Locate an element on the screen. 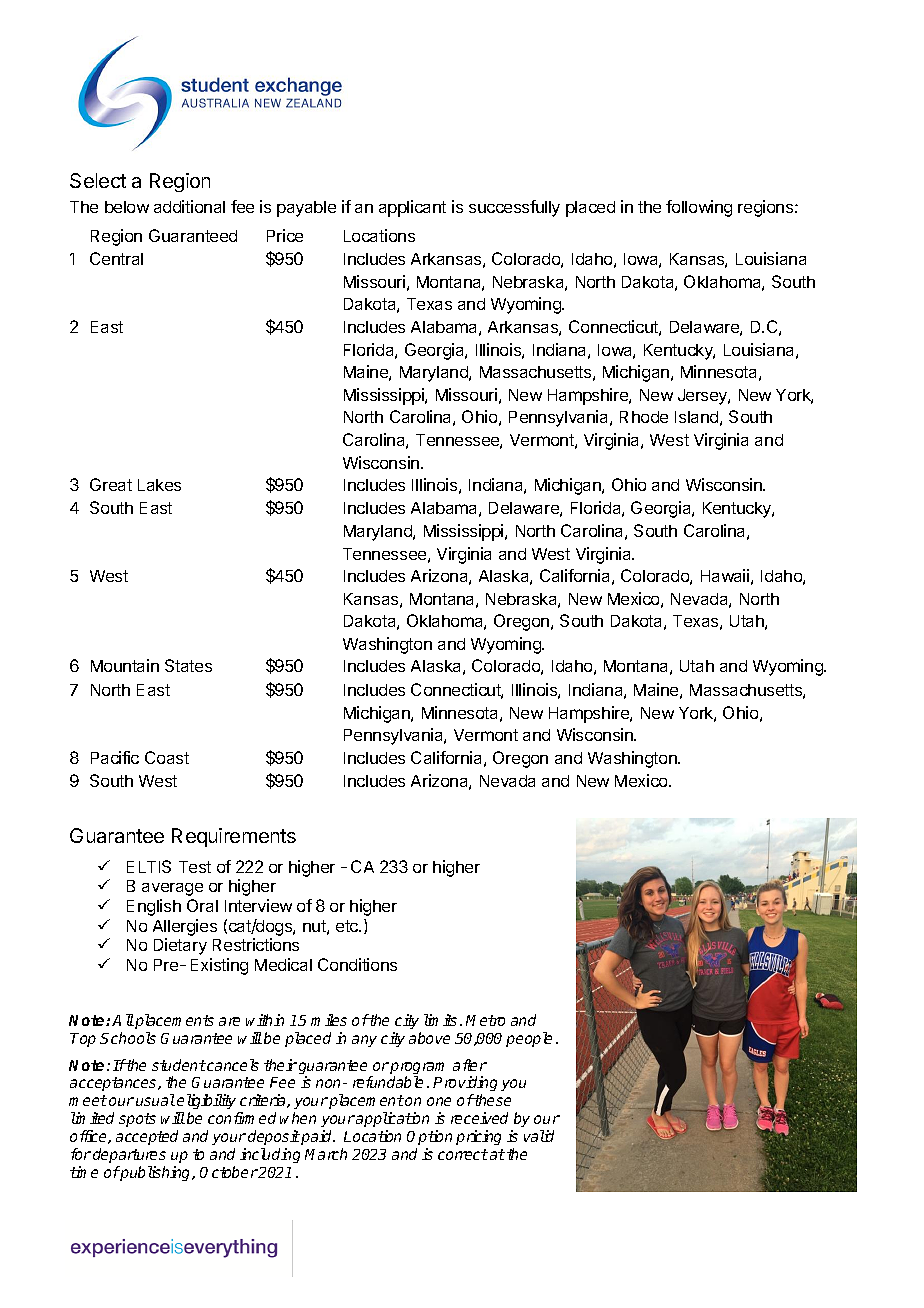 This screenshot has height=1308, width=924. below is located at coordinates (127, 207).
